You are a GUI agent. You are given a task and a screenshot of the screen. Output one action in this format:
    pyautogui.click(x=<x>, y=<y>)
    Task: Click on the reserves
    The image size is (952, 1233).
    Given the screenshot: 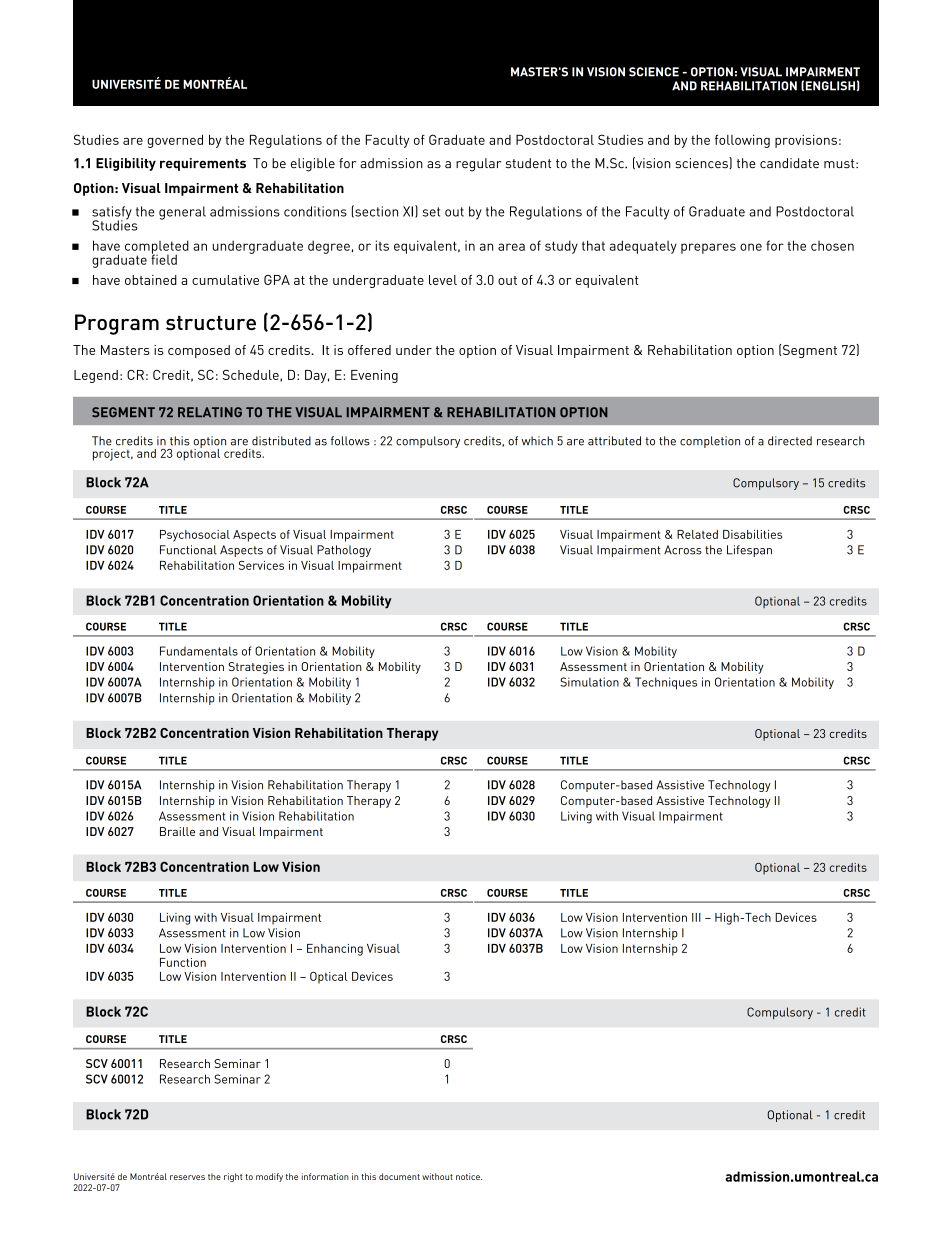 What is the action you would take?
    pyautogui.click(x=187, y=1177)
